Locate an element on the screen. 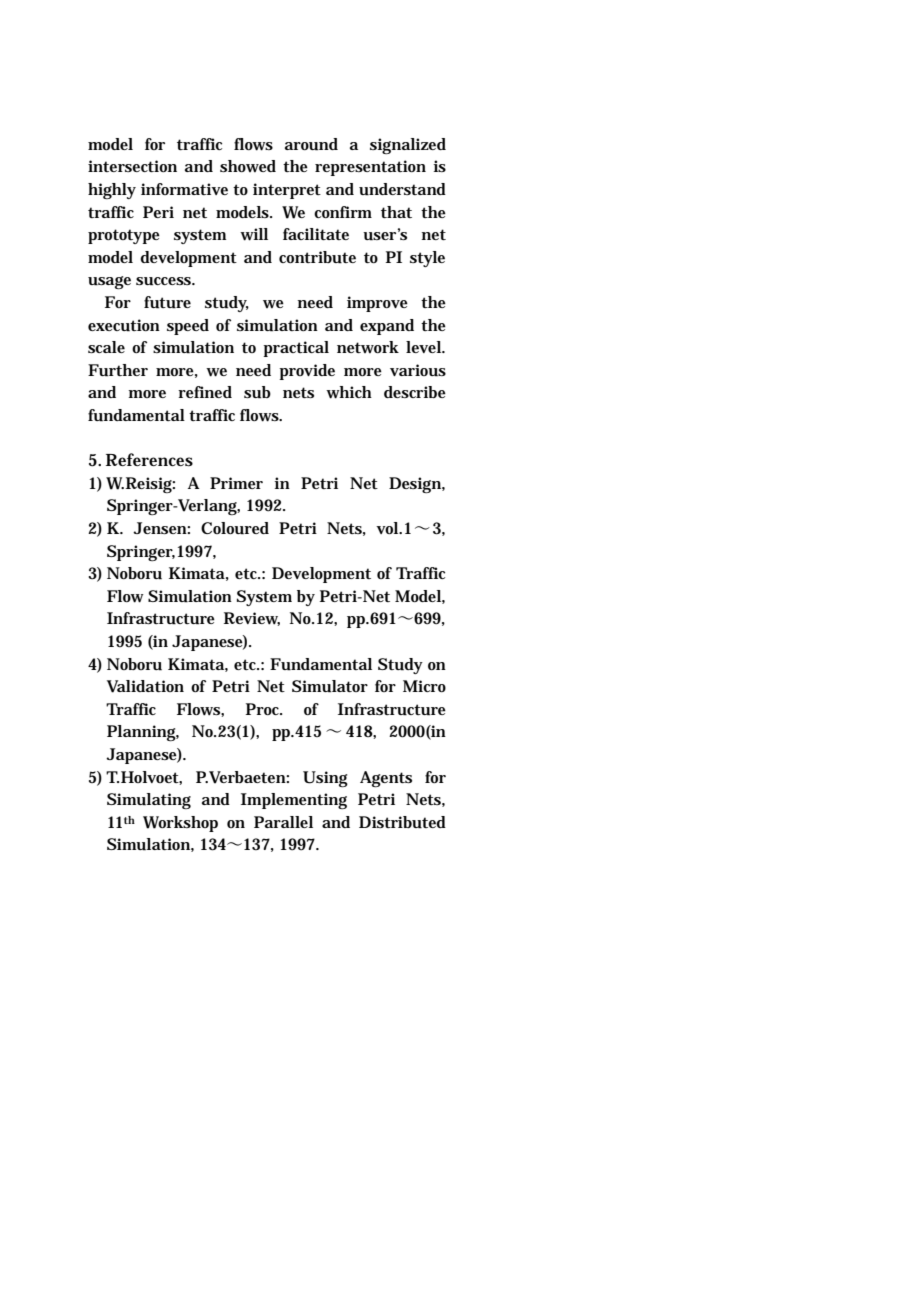 The image size is (924, 1308). Review is located at coordinates (252, 619).
